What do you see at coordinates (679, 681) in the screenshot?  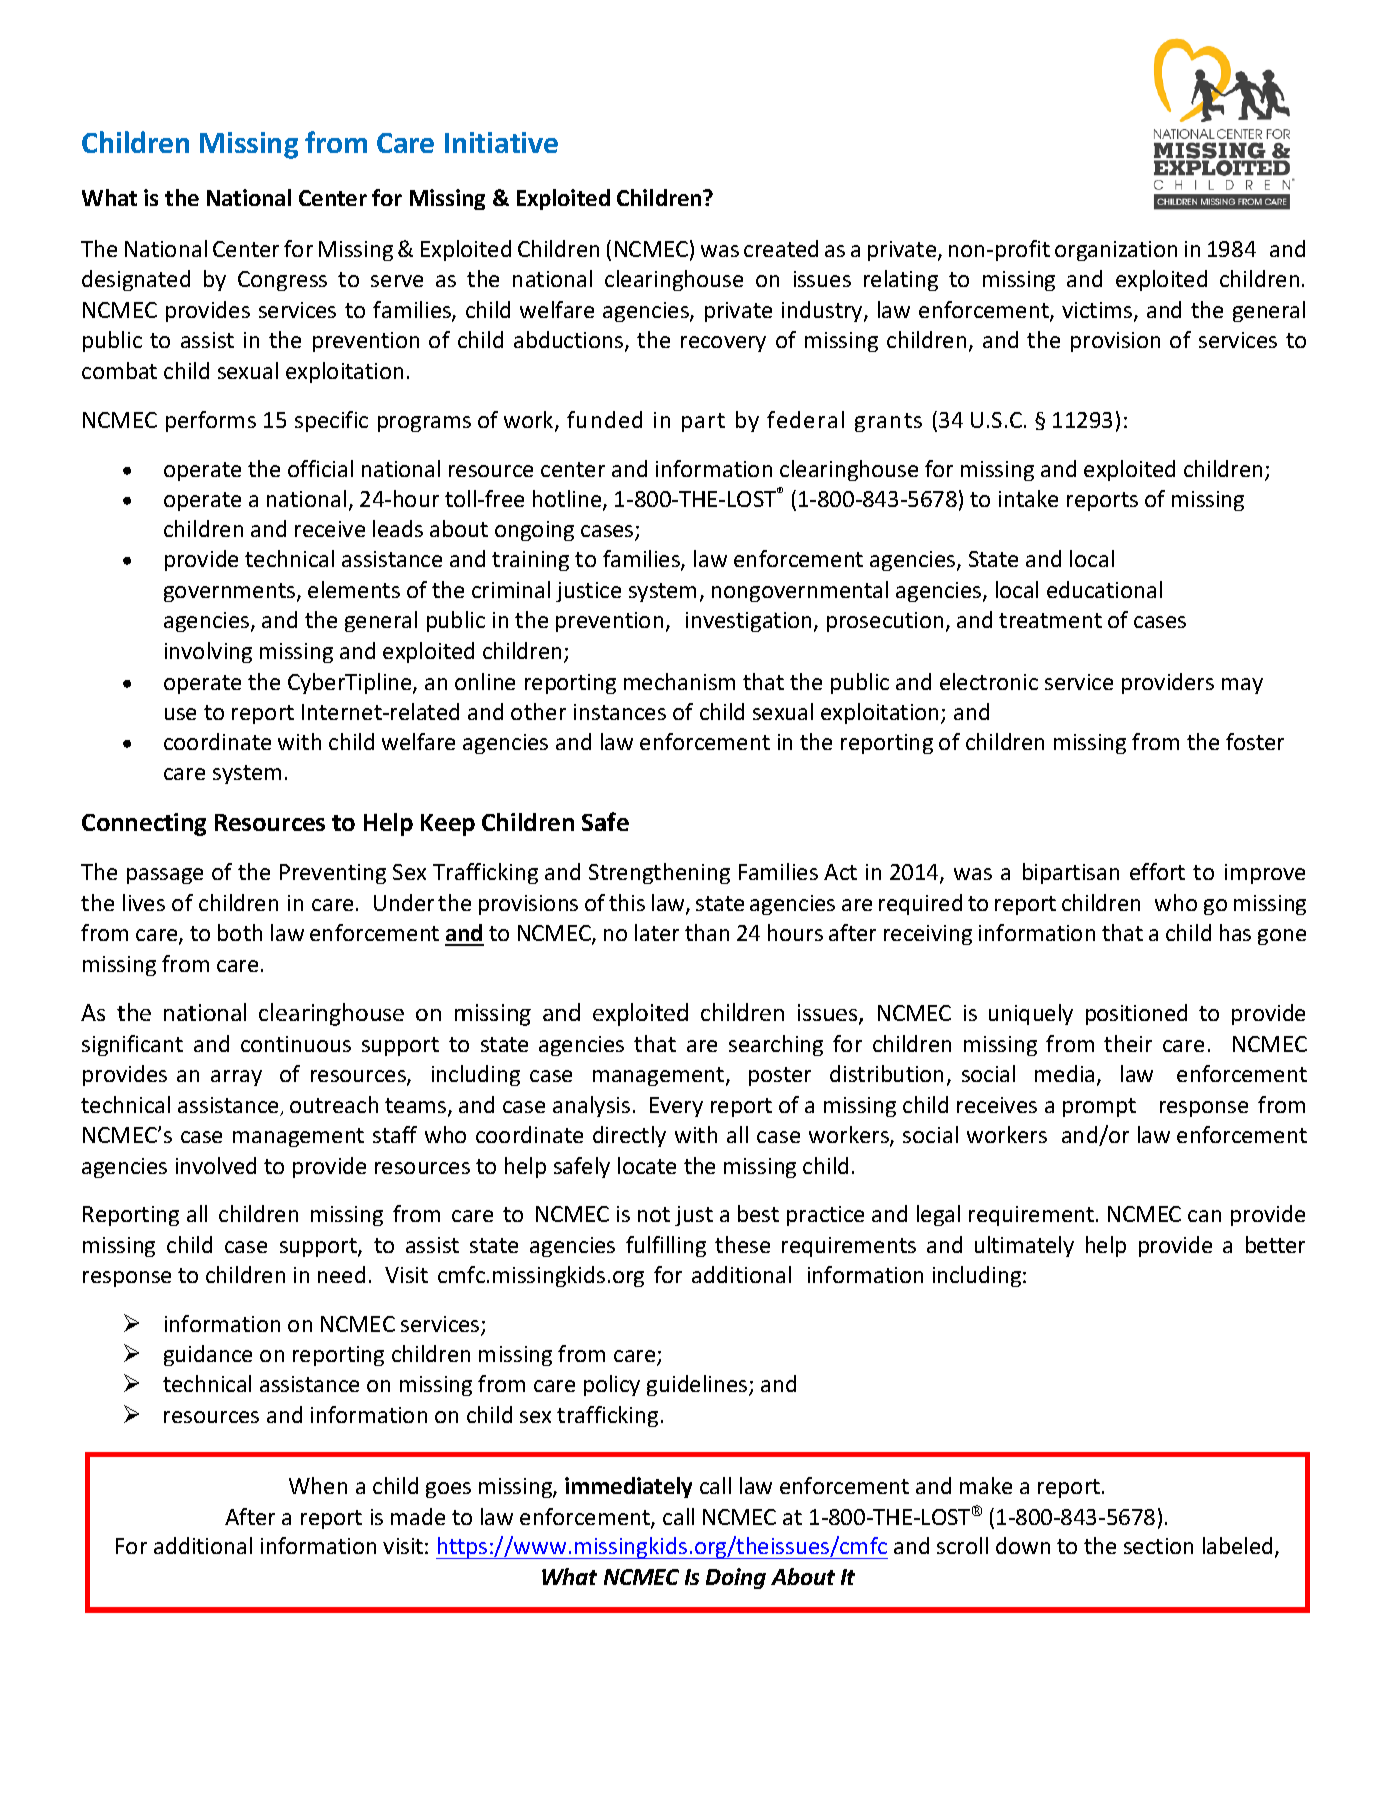 I see `mechanism` at bounding box center [679, 681].
